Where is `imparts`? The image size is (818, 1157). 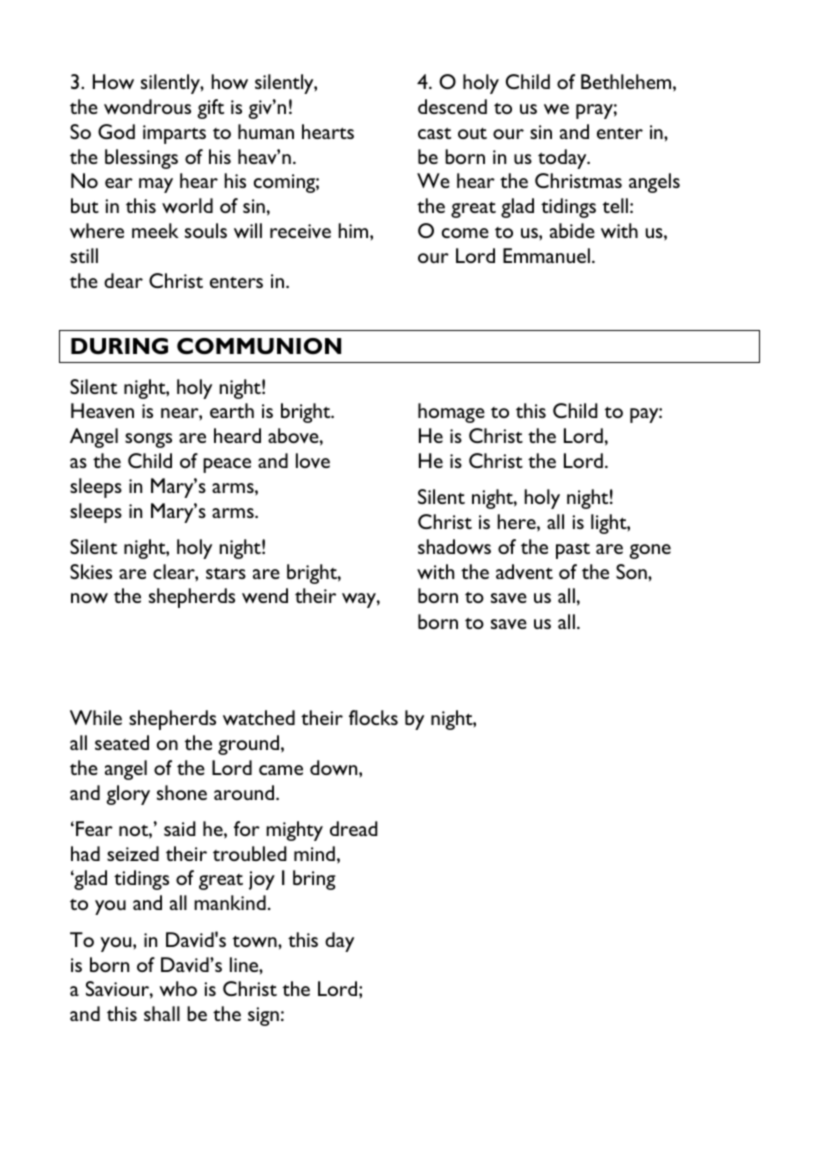 imparts is located at coordinates (174, 134).
